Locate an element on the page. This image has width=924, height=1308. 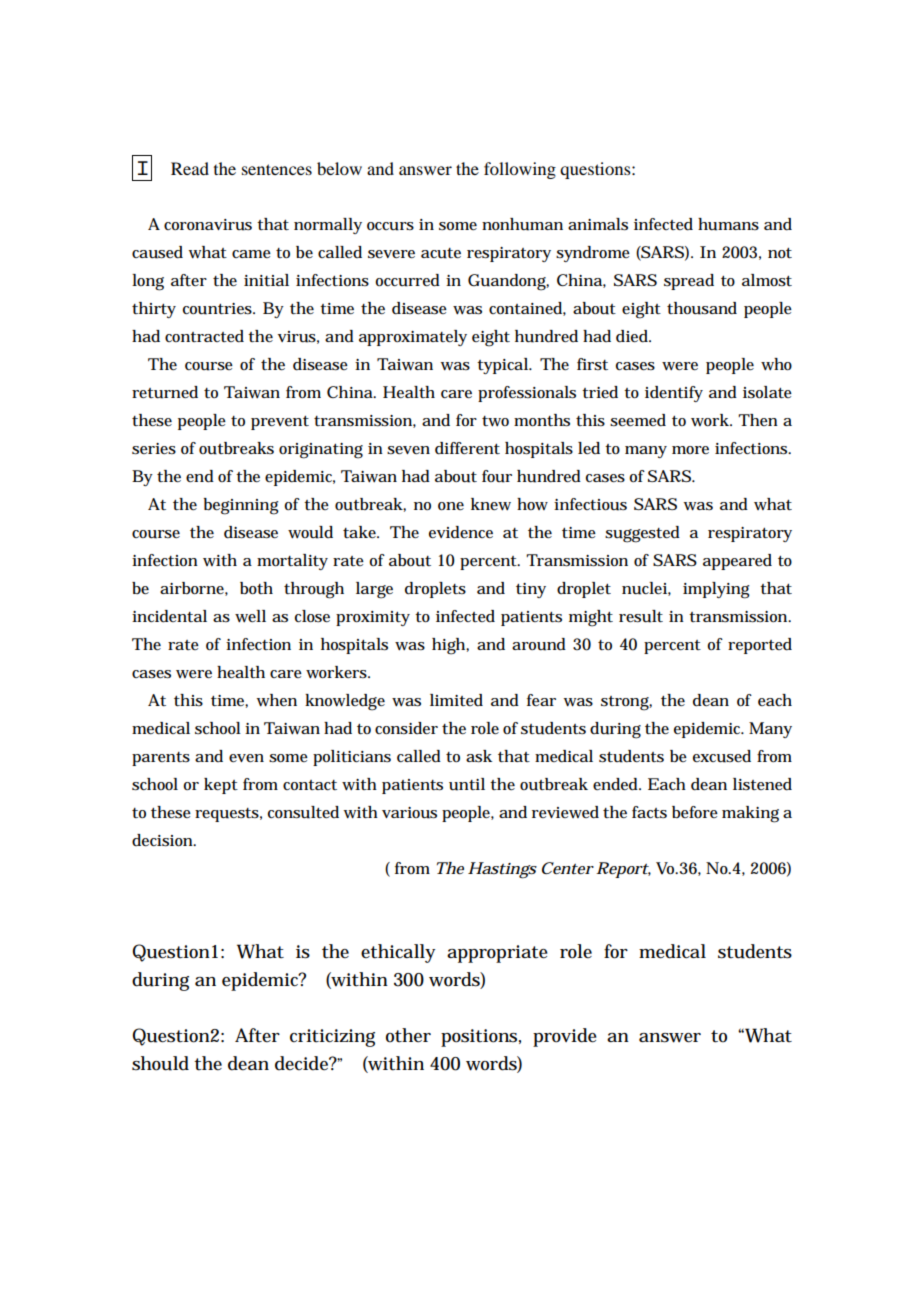
more is located at coordinates (690, 450).
